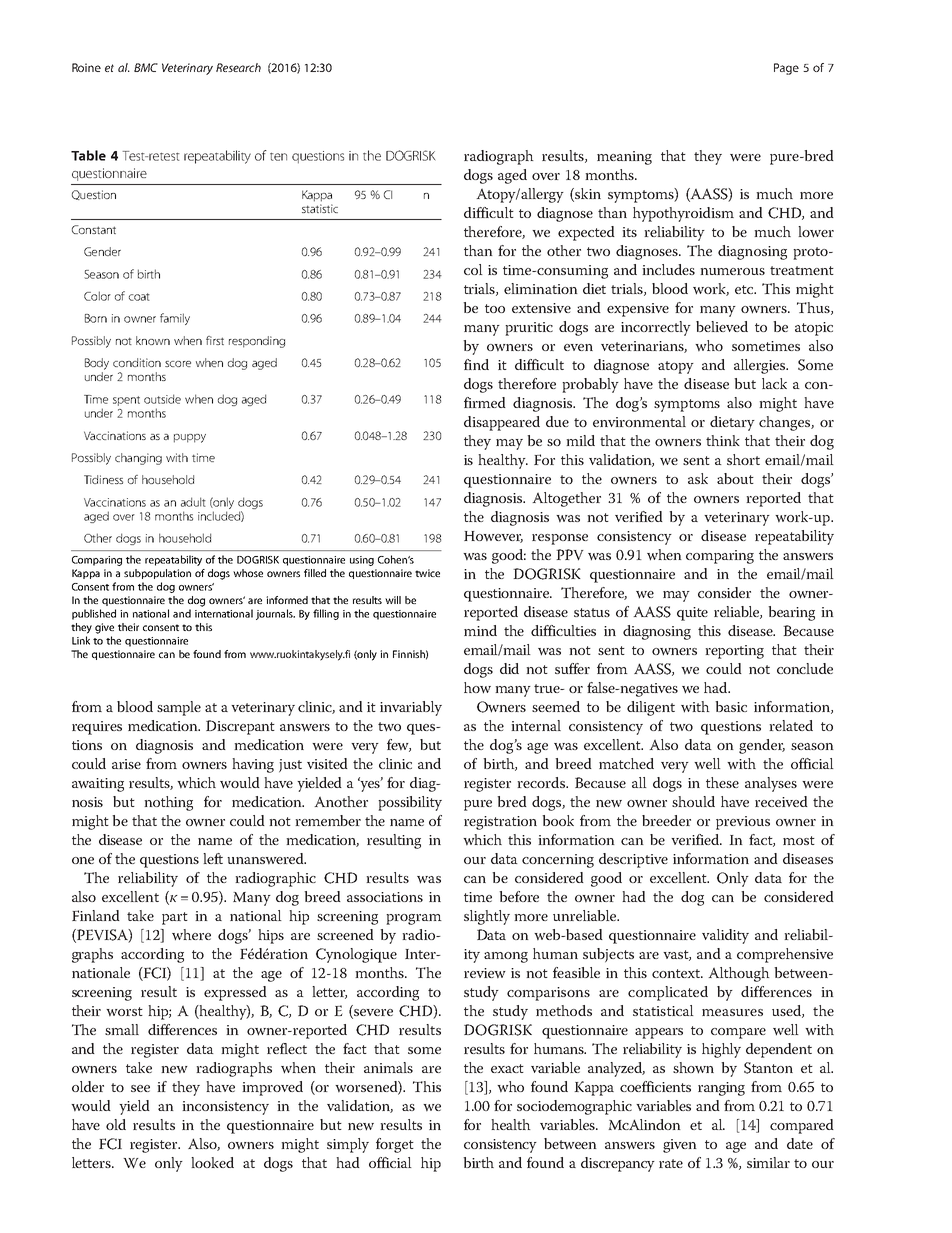 Image resolution: width=952 pixels, height=1233 pixels. What do you see at coordinates (168, 803) in the document?
I see `nothing` at bounding box center [168, 803].
